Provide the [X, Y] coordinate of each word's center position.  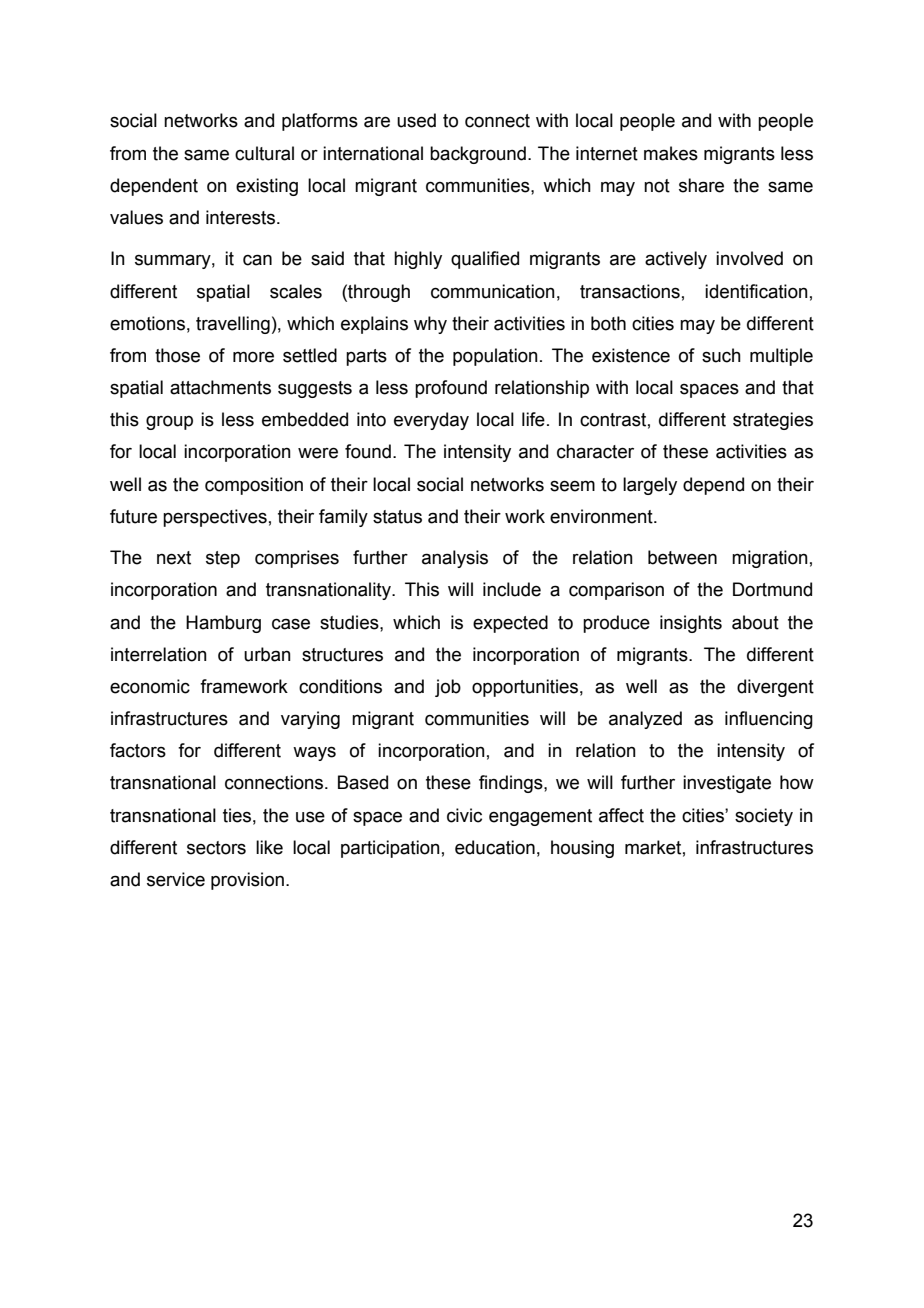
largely [650, 486]
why [430, 325]
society [764, 817]
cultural [264, 153]
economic [150, 686]
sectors [216, 848]
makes [671, 153]
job [448, 688]
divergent [775, 688]
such [721, 355]
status [397, 517]
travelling [233, 325]
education [495, 847]
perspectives [215, 518]
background [478, 155]
